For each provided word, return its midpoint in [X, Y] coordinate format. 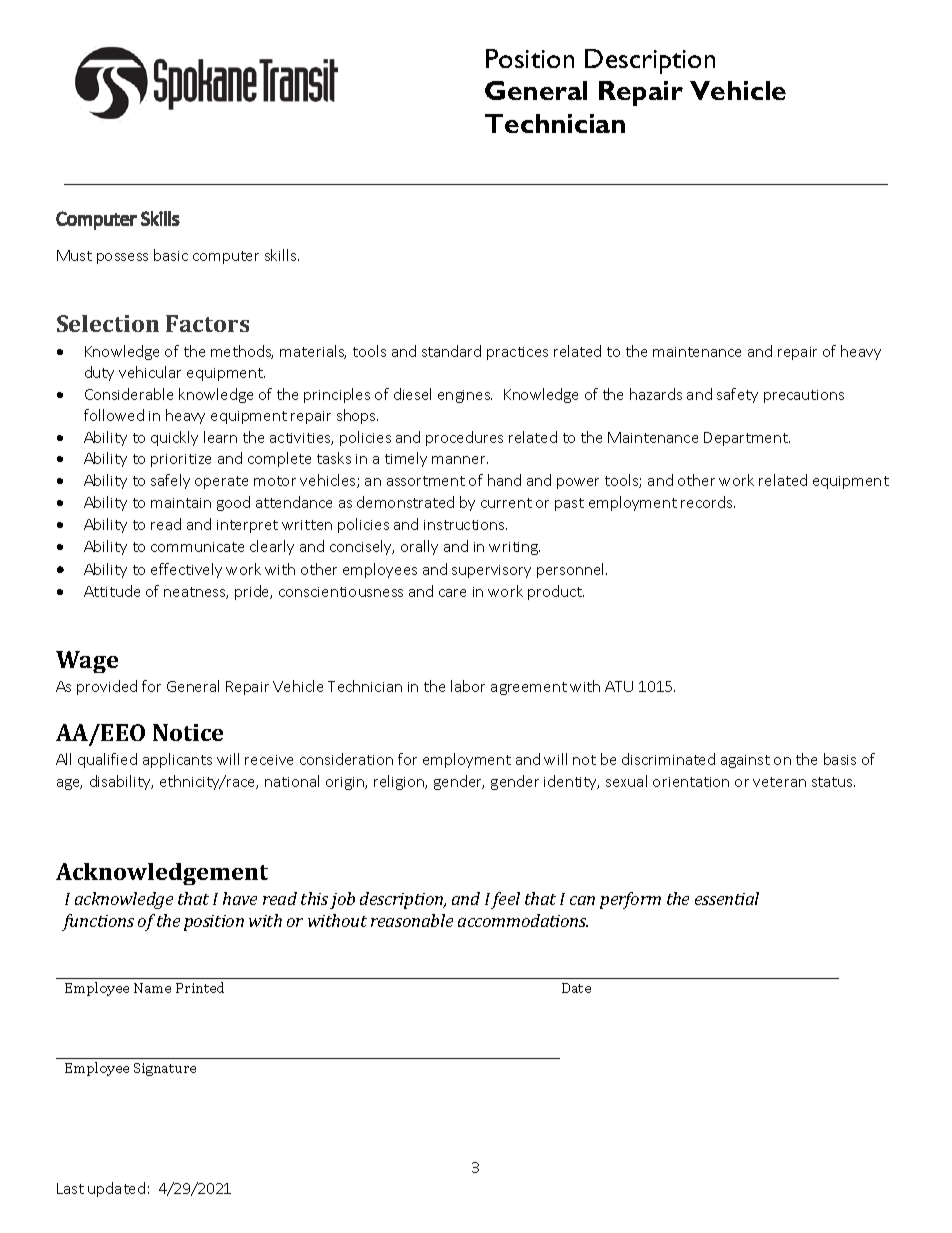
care [452, 593]
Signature [165, 1069]
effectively [186, 570]
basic [171, 255]
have [240, 898]
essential [727, 898]
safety [737, 395]
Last [70, 1188]
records [708, 502]
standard [451, 351]
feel [505, 900]
